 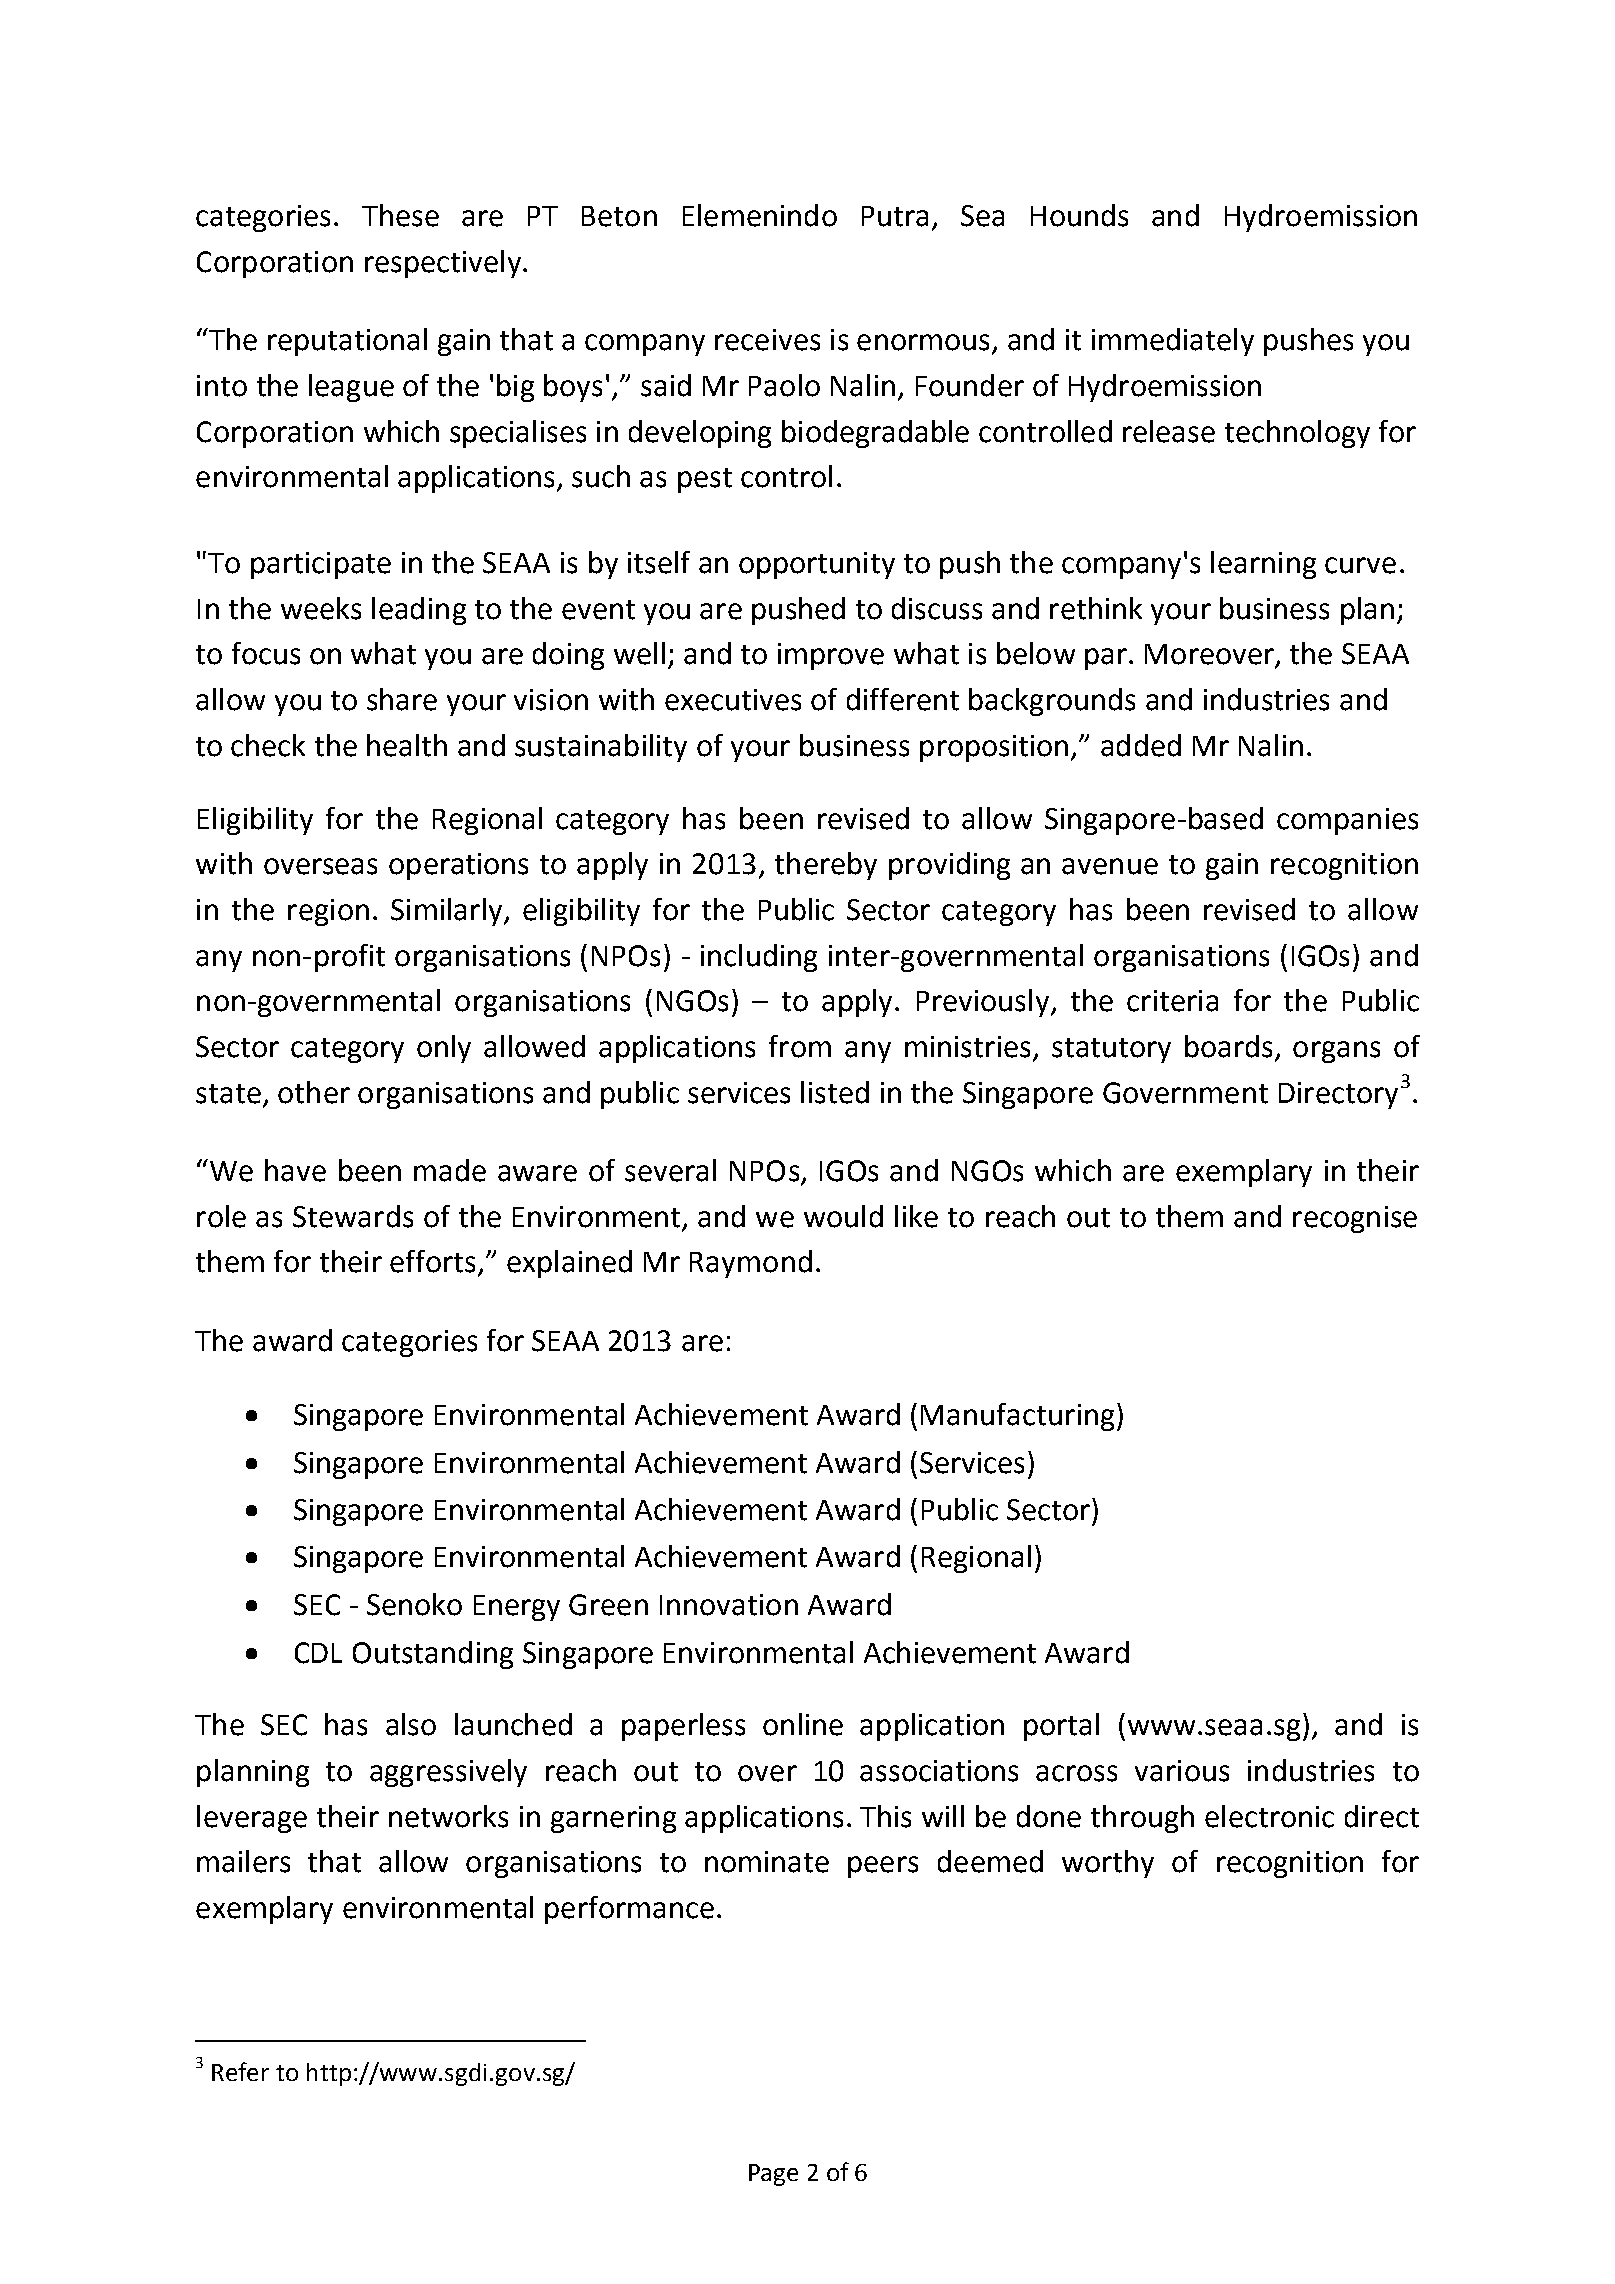 I want to click on receives, so click(x=767, y=340).
